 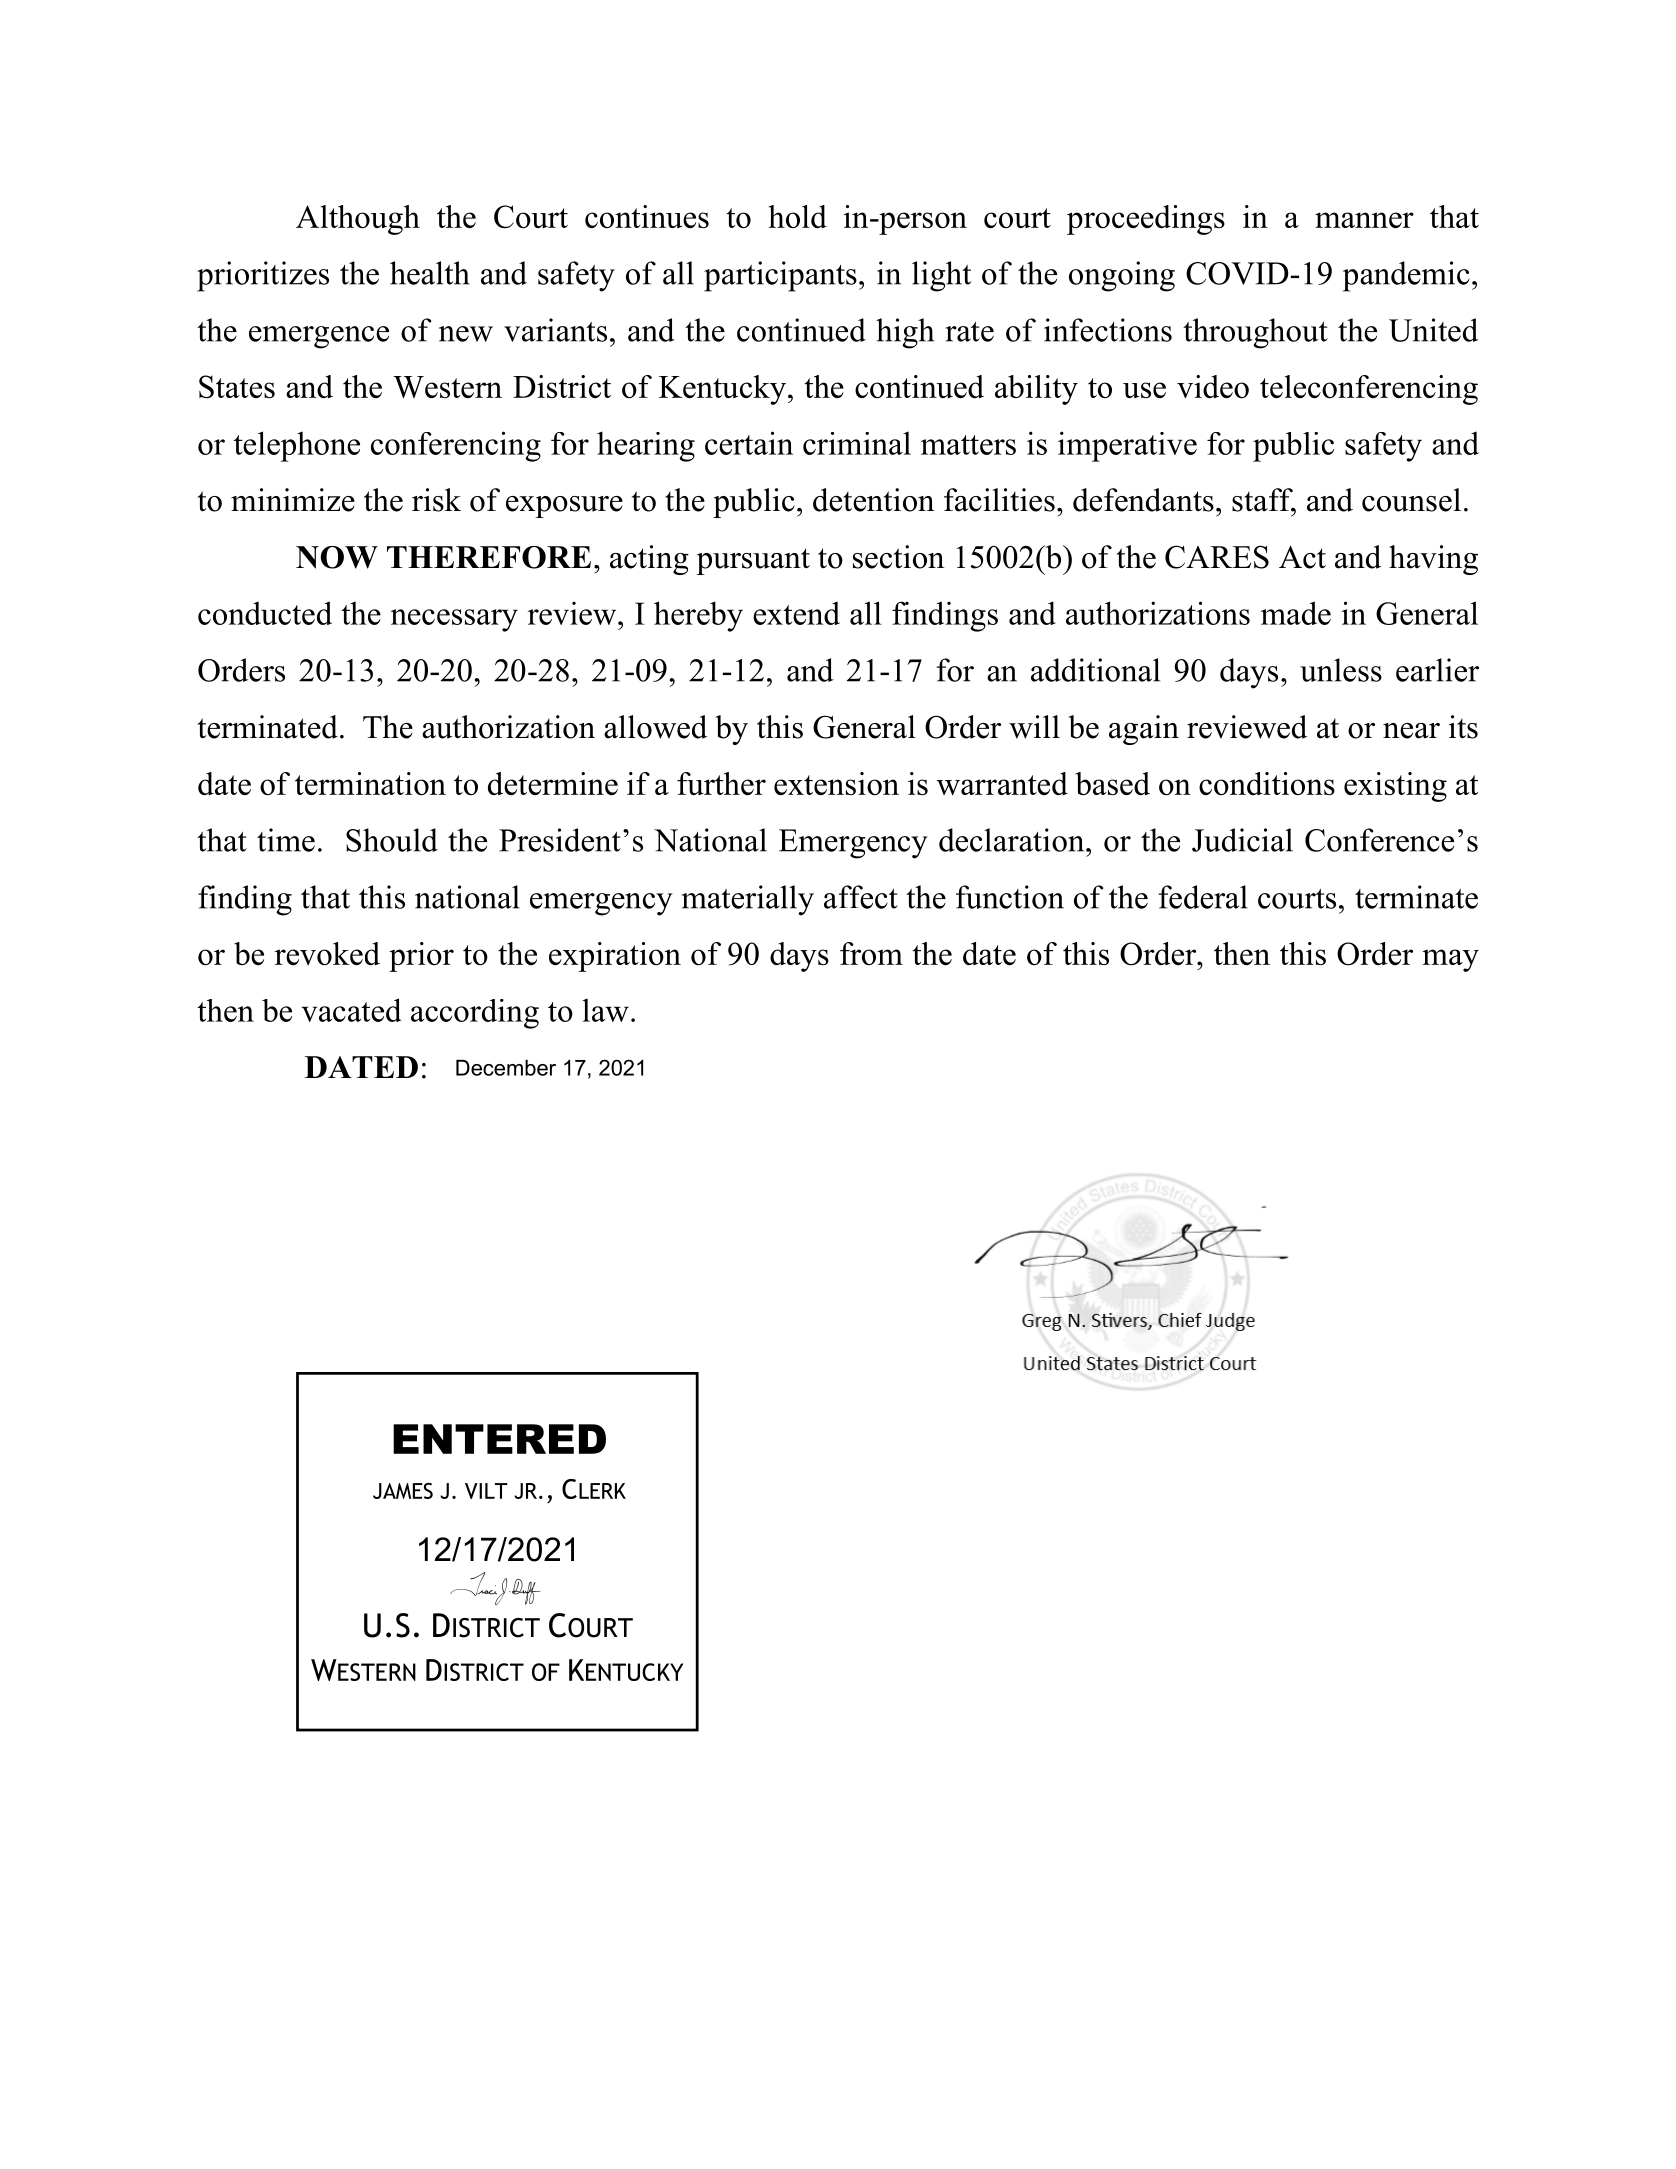 I want to click on manner, so click(x=1364, y=220).
